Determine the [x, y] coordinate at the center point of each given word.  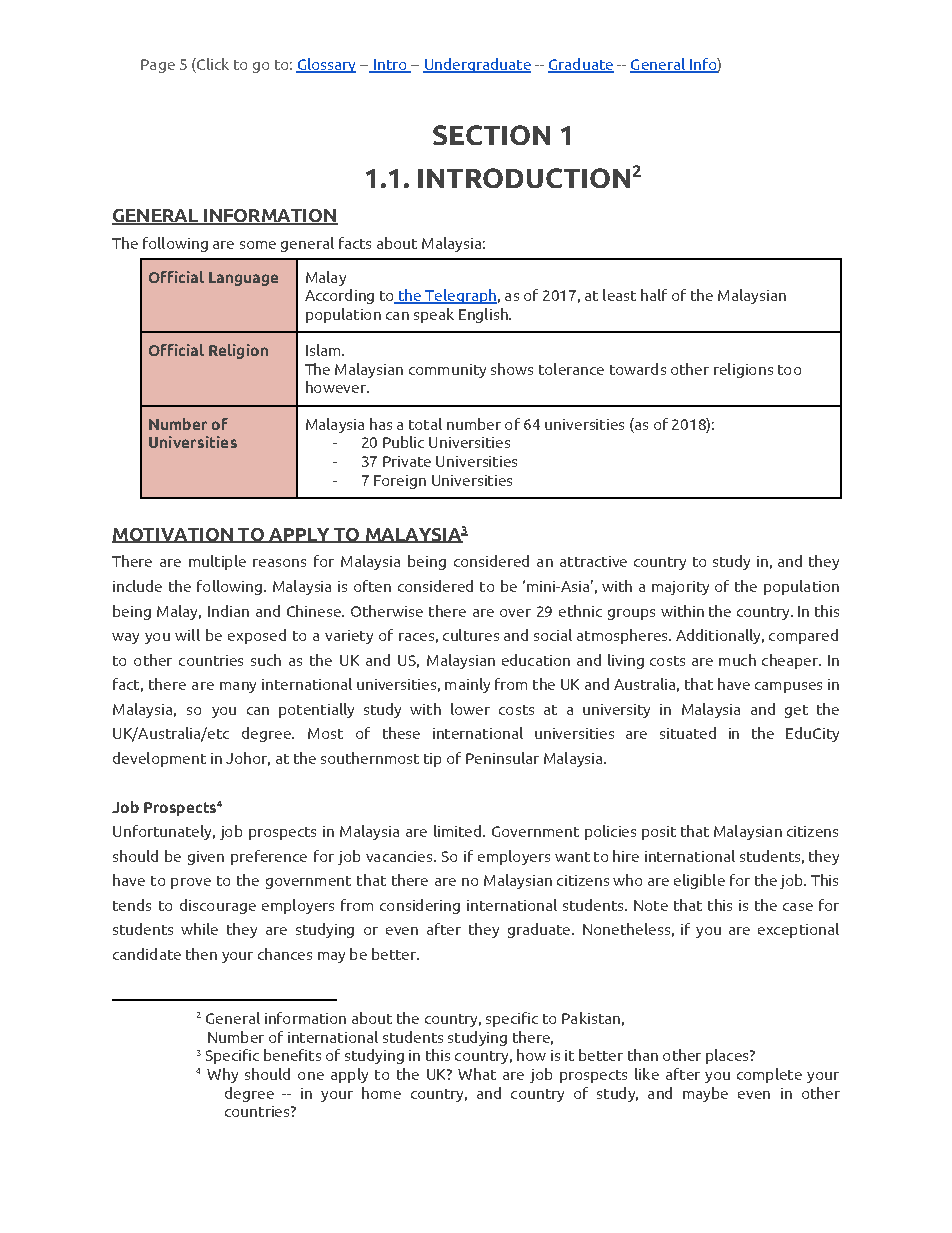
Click [212, 65]
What [477, 1074]
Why [222, 1075]
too [789, 370]
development [159, 759]
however [337, 387]
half [654, 295]
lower [470, 709]
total [425, 424]
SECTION [491, 135]
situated [688, 733]
